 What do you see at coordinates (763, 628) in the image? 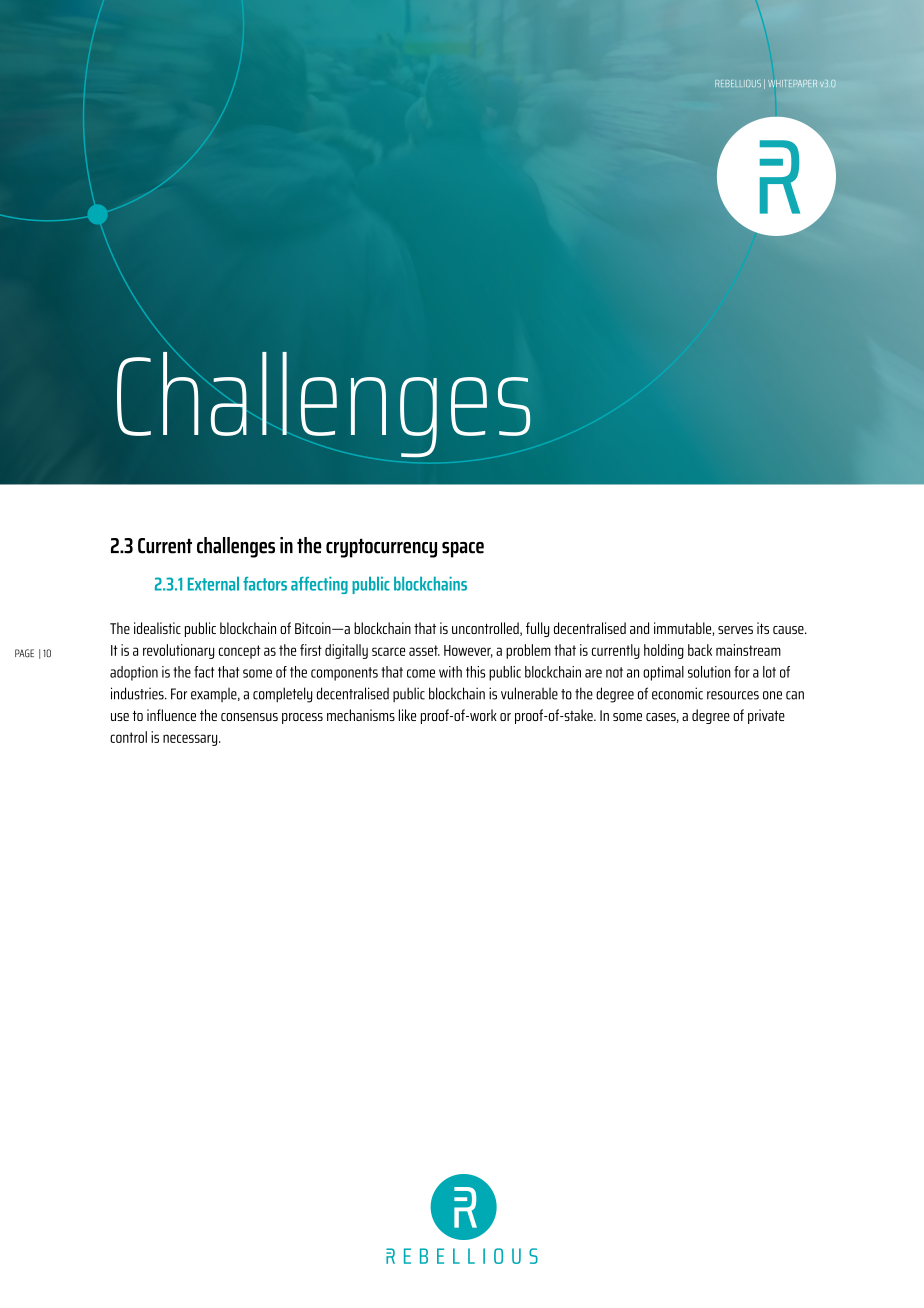
I see `its` at bounding box center [763, 628].
